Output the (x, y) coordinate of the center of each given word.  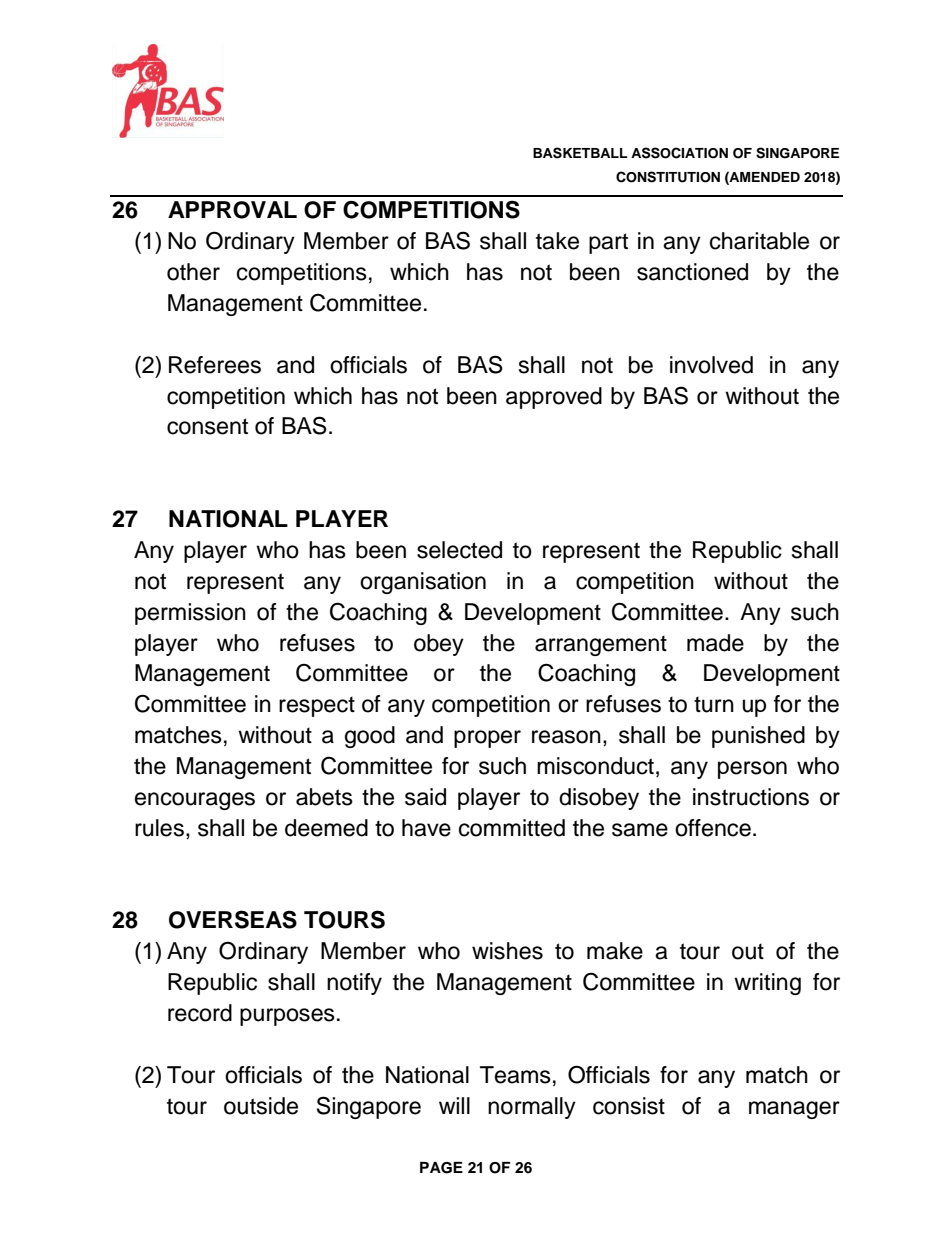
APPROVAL (232, 210)
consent (207, 426)
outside (261, 1106)
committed (512, 828)
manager (794, 1110)
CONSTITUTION (668, 177)
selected (459, 550)
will (454, 1105)
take (557, 241)
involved (711, 365)
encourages (195, 801)
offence (713, 828)
